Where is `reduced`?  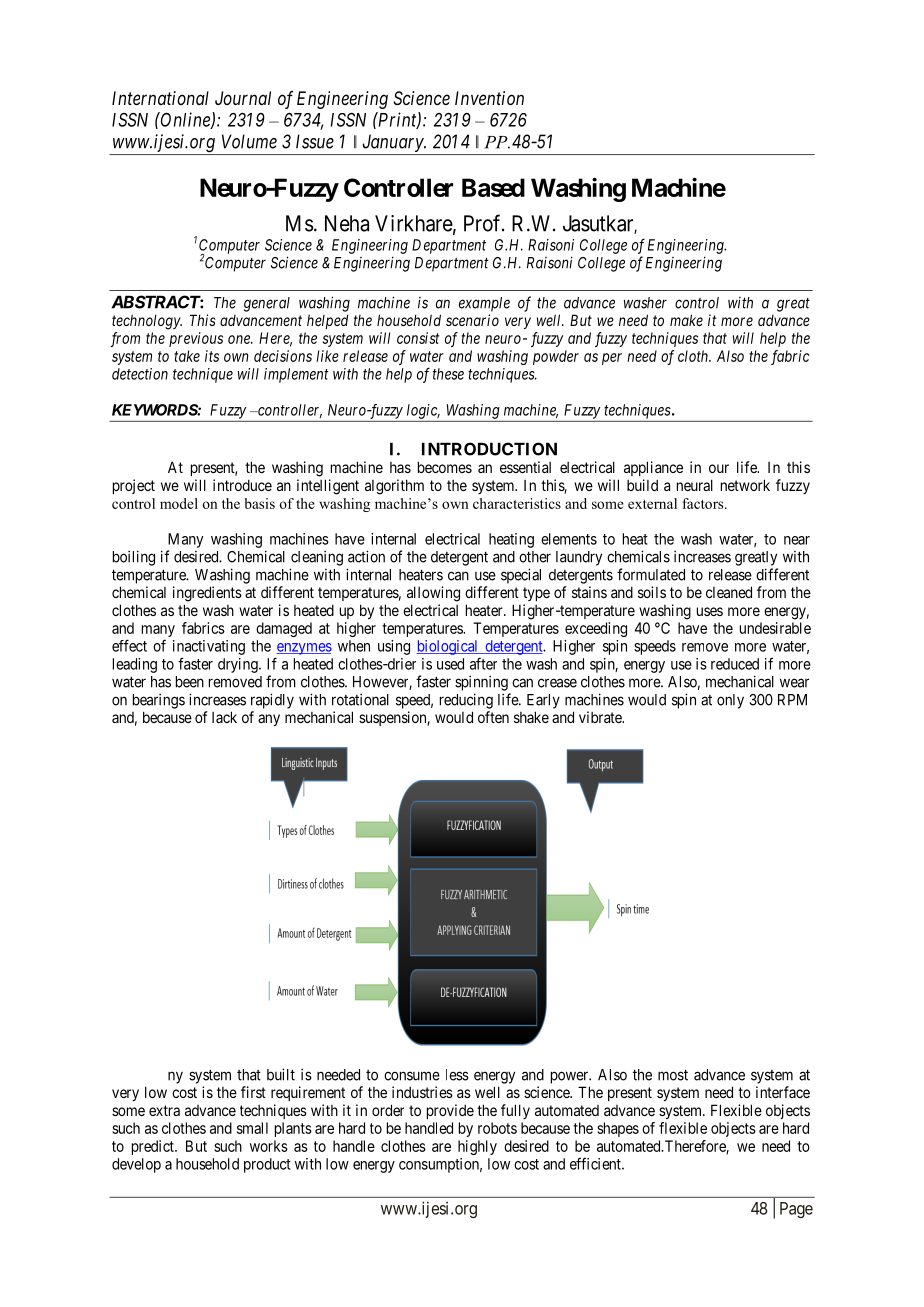
reduced is located at coordinates (735, 664).
